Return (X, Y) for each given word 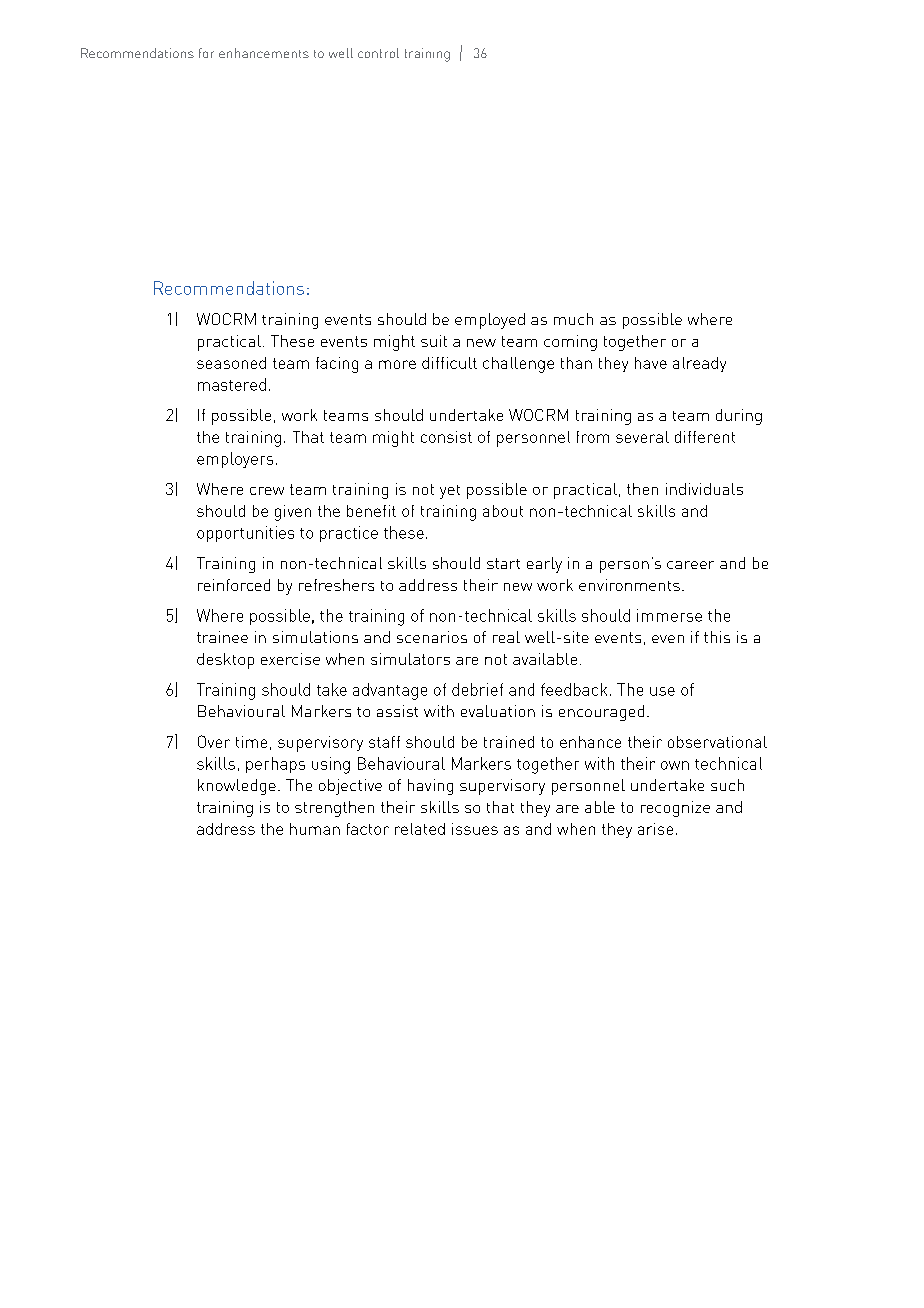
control (378, 53)
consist (446, 437)
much (573, 319)
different (705, 437)
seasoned (231, 363)
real (506, 637)
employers (235, 460)
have (651, 363)
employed (490, 321)
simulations (315, 637)
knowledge (237, 787)
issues (475, 829)
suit (434, 341)
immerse (669, 615)
